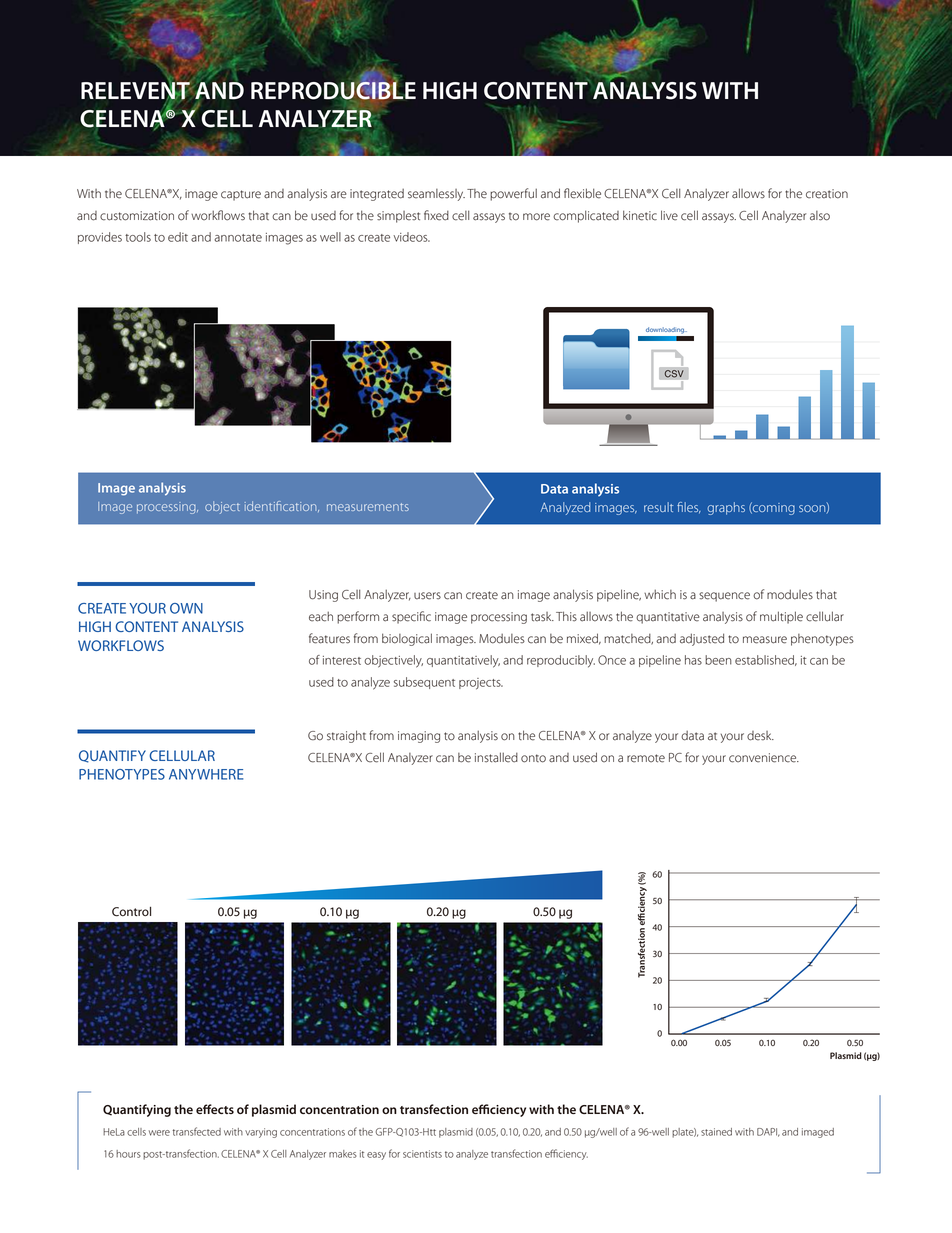 The image size is (952, 1233). Describe the element at coordinates (321, 616) in the screenshot. I see `each` at that location.
